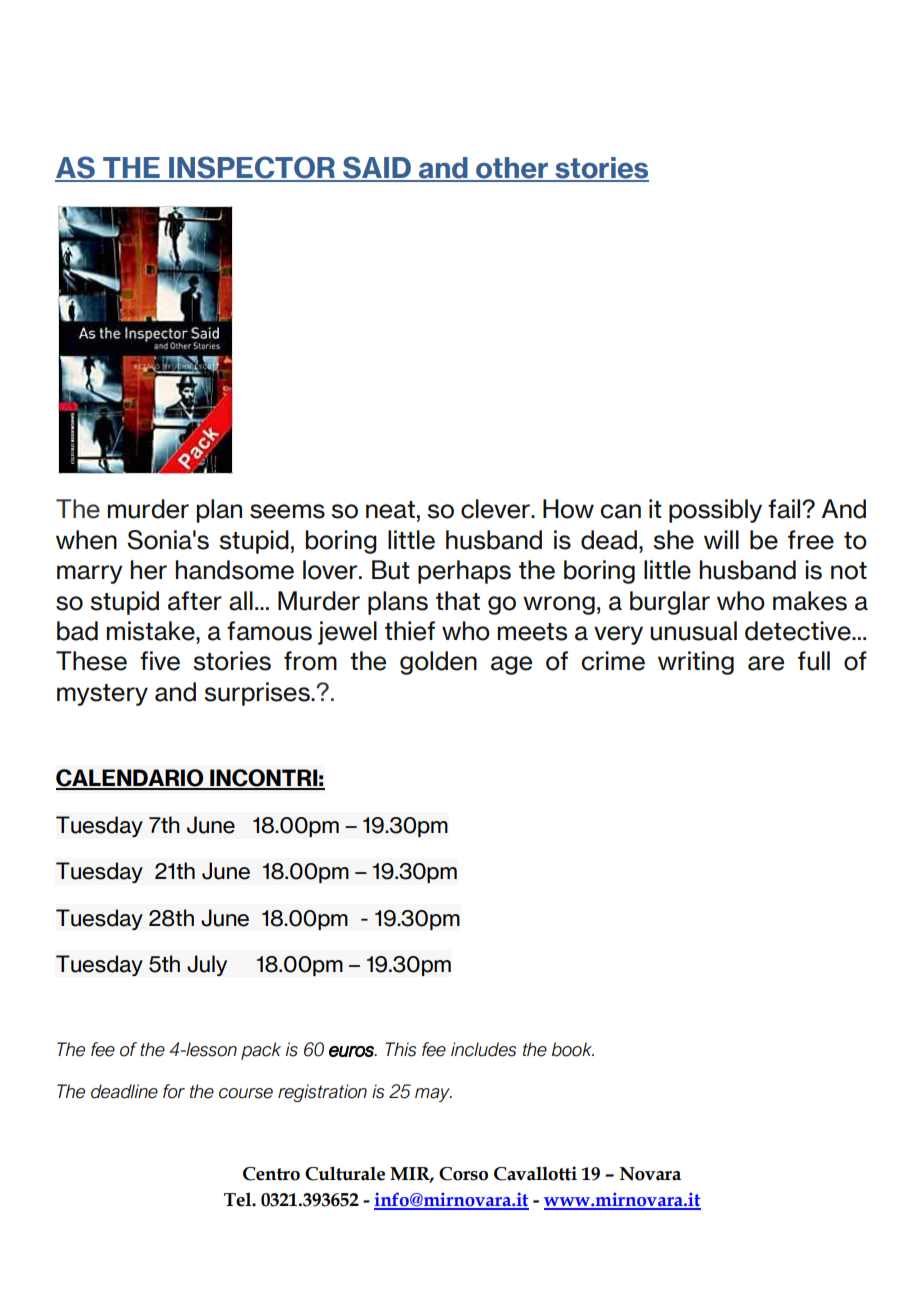  What do you see at coordinates (377, 168) in the document?
I see `SAID` at bounding box center [377, 168].
